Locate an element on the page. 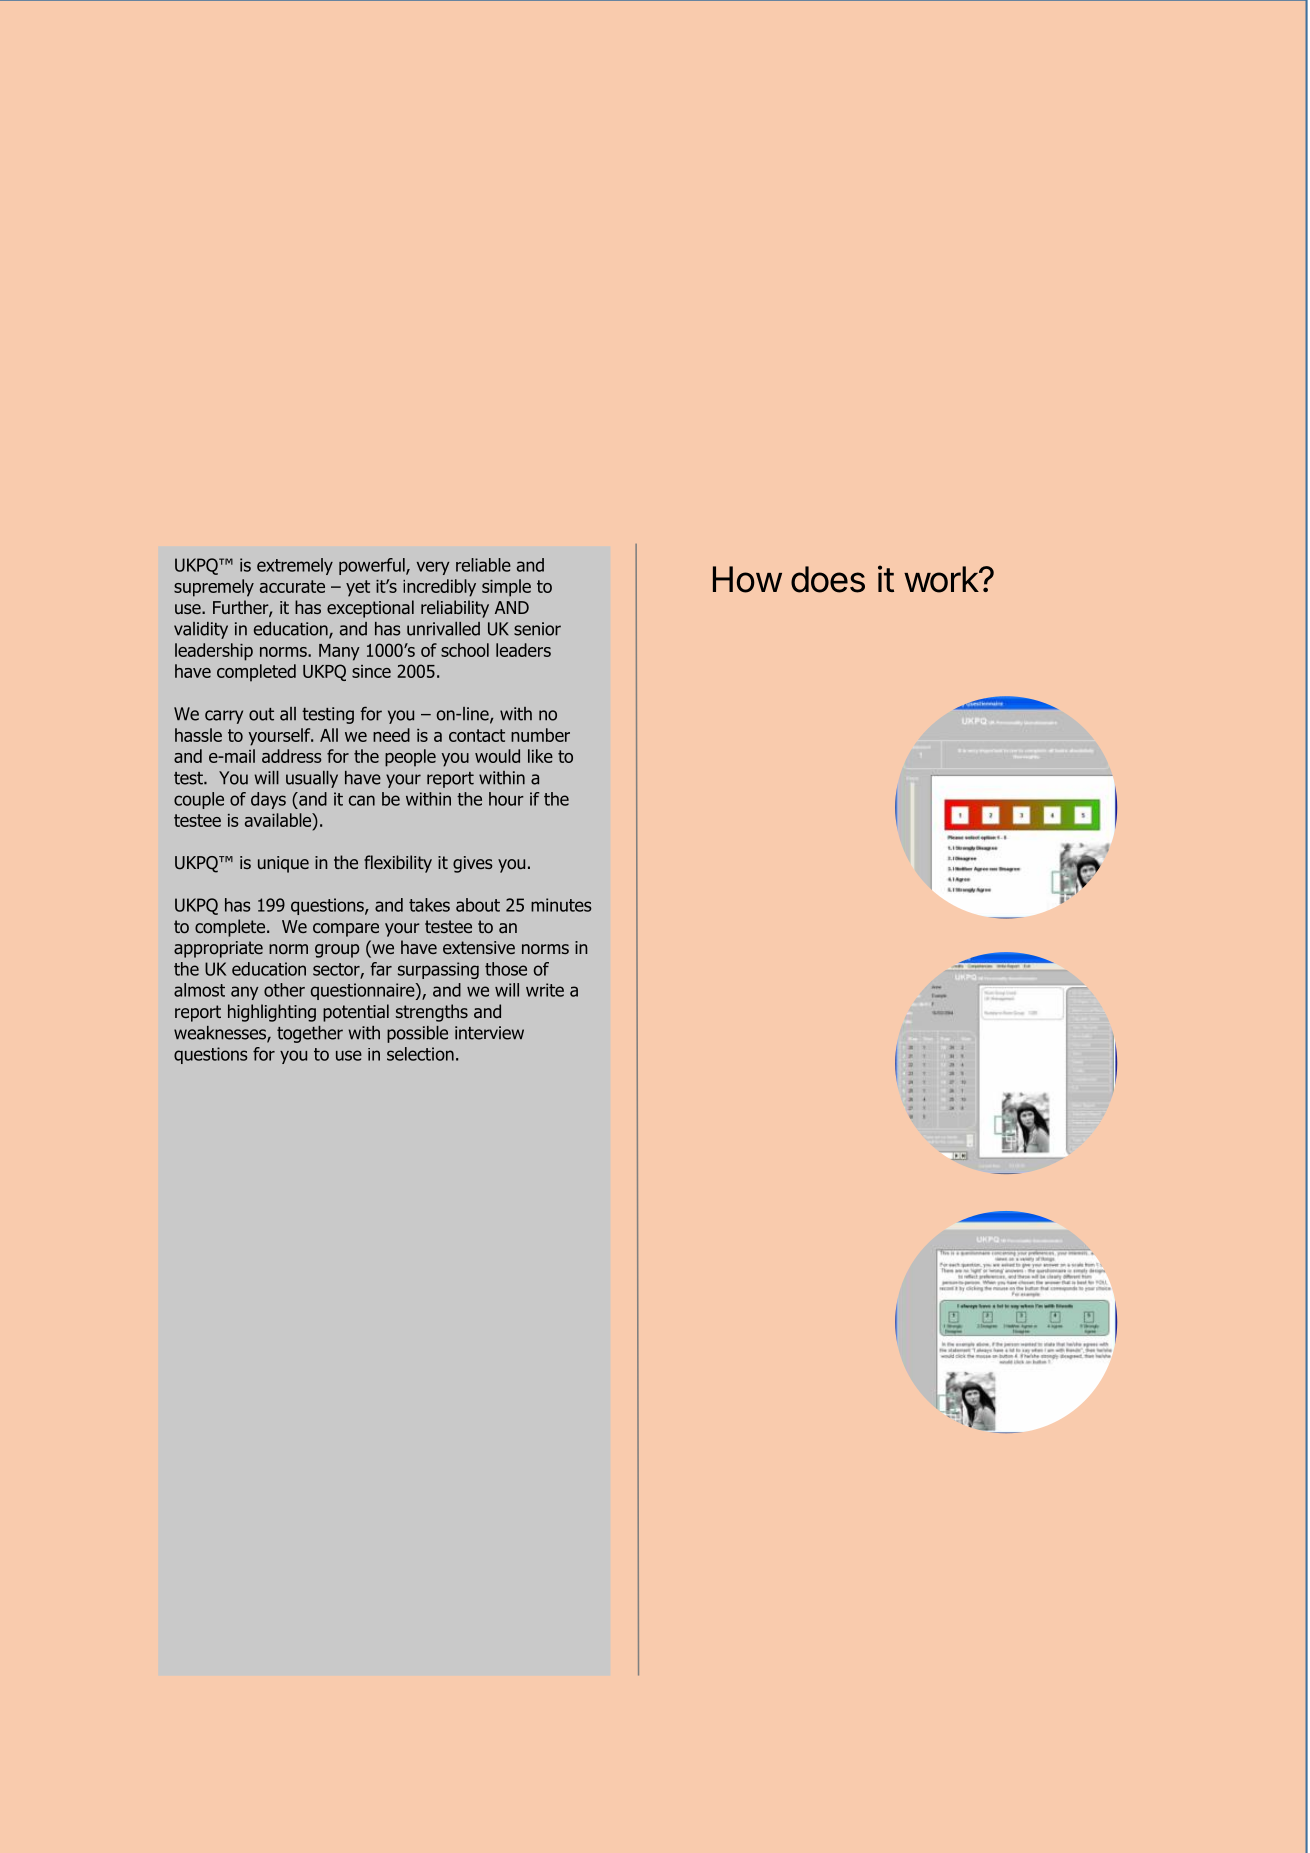 The width and height of the page is (1310, 1853). hour is located at coordinates (506, 799).
